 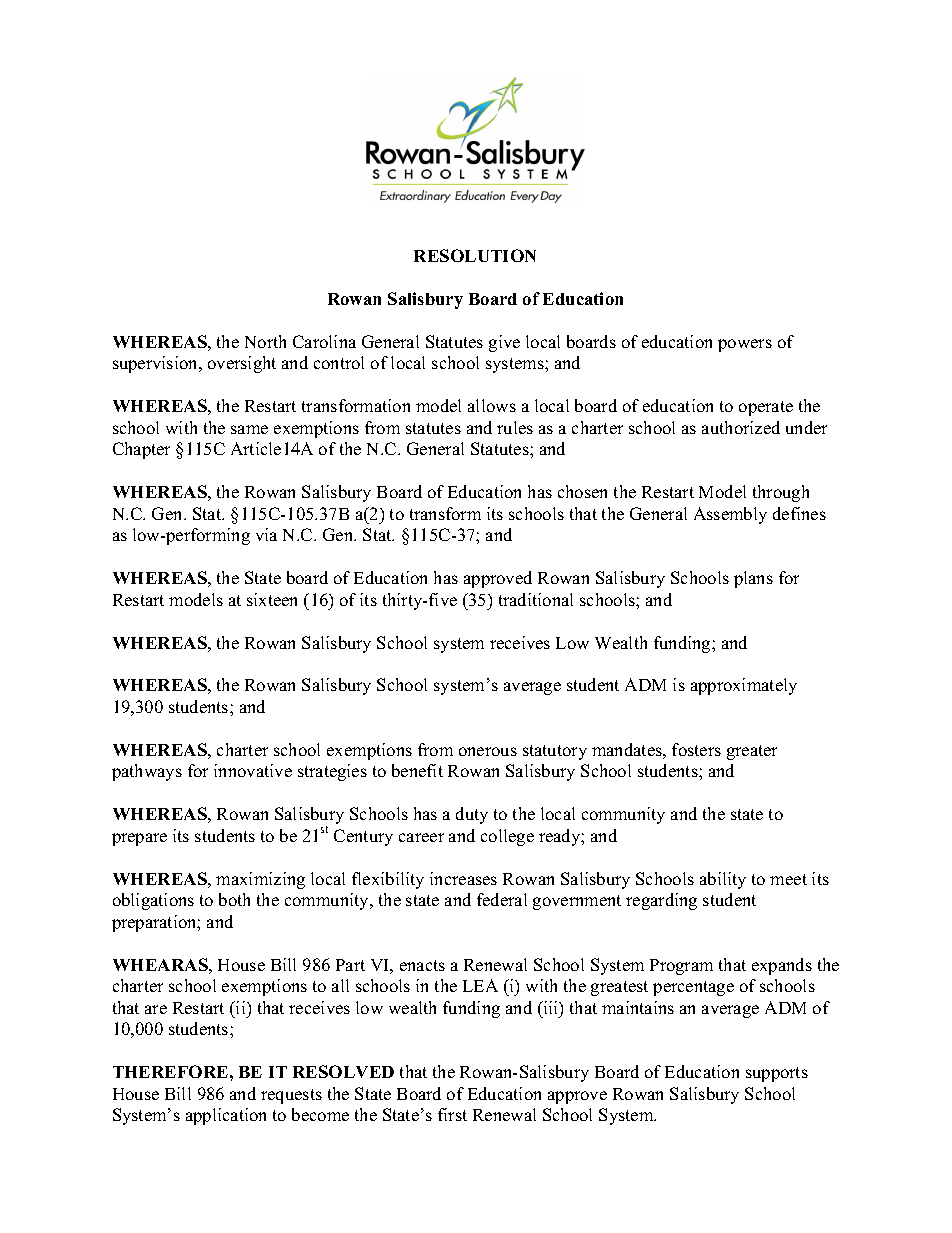 I want to click on approximately, so click(x=744, y=686).
